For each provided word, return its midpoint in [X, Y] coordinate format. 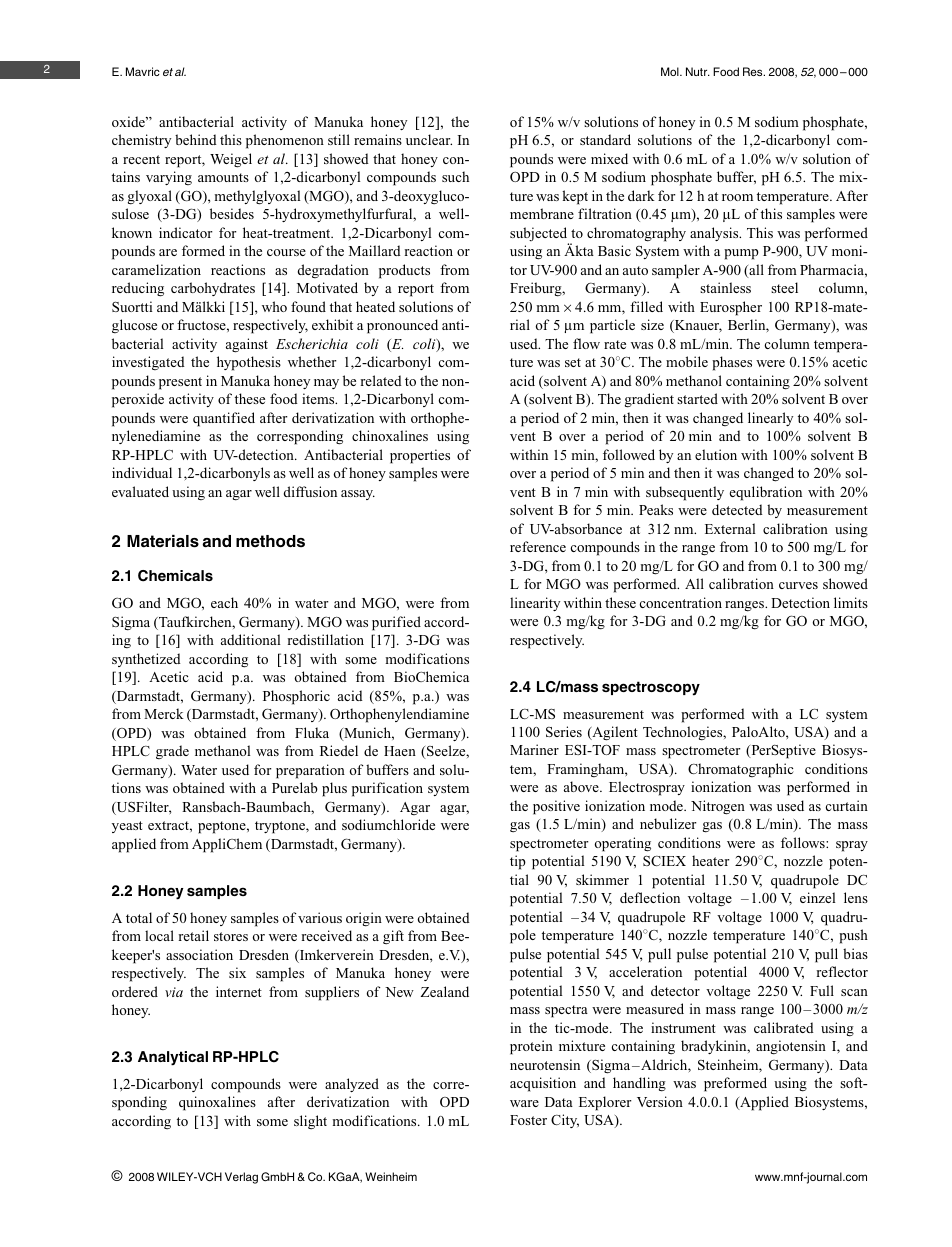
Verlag [241, 1178]
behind [196, 139]
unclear [429, 139]
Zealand [445, 991]
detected [737, 509]
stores [231, 936]
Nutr [698, 71]
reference [538, 546]
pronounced [402, 326]
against [247, 345]
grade [172, 752]
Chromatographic [741, 770]
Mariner [534, 749]
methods [270, 541]
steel [784, 287]
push [853, 936]
